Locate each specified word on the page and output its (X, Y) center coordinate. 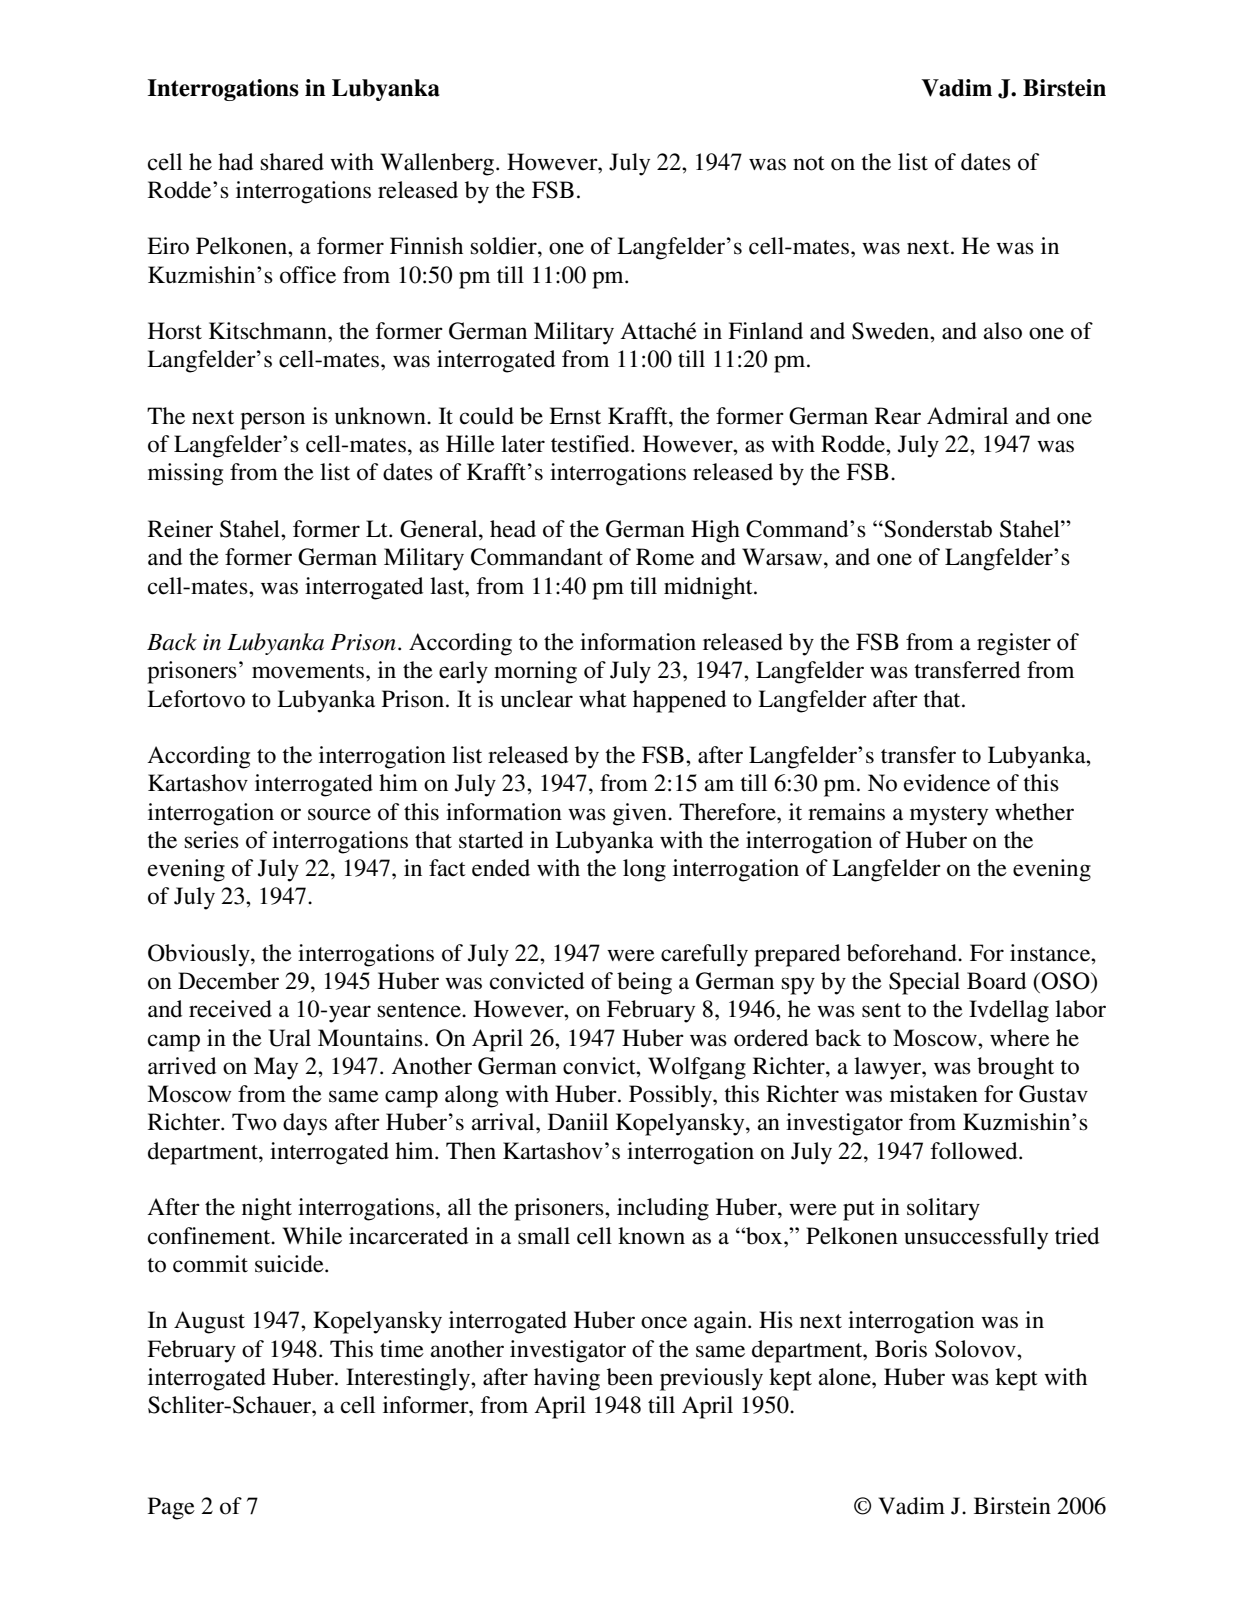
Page (171, 1508)
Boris (901, 1349)
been (630, 1377)
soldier (505, 246)
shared (292, 162)
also (1002, 331)
